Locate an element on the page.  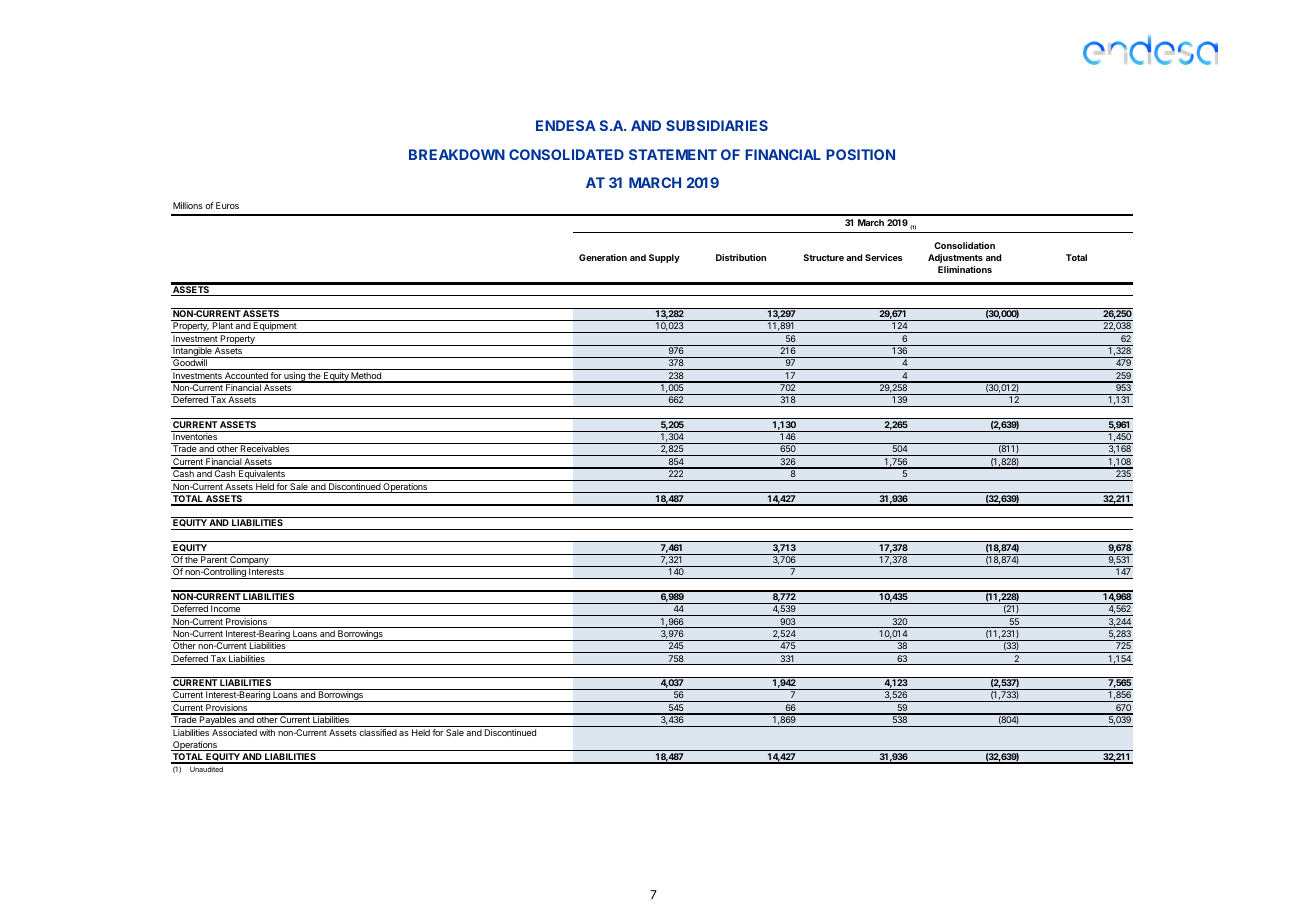
CONSOLIDATED is located at coordinates (566, 154).
